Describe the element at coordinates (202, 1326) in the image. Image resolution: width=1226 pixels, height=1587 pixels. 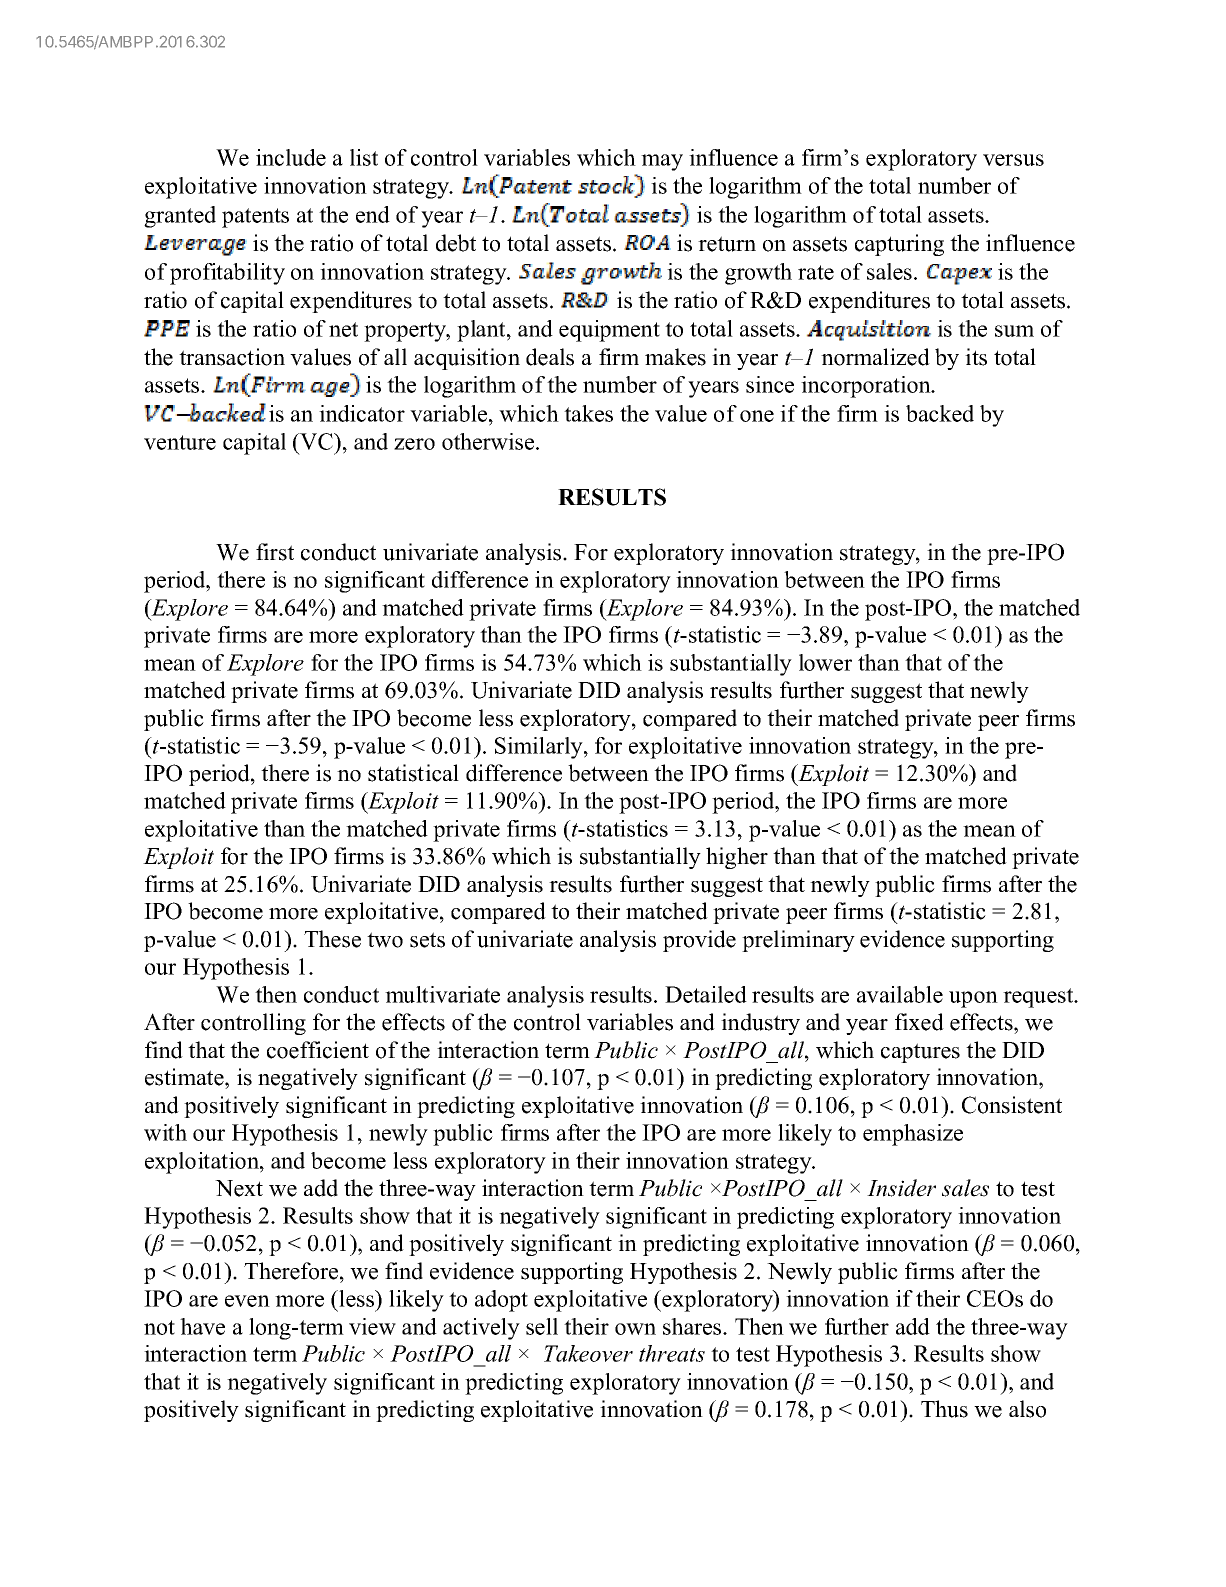
I see `have` at that location.
